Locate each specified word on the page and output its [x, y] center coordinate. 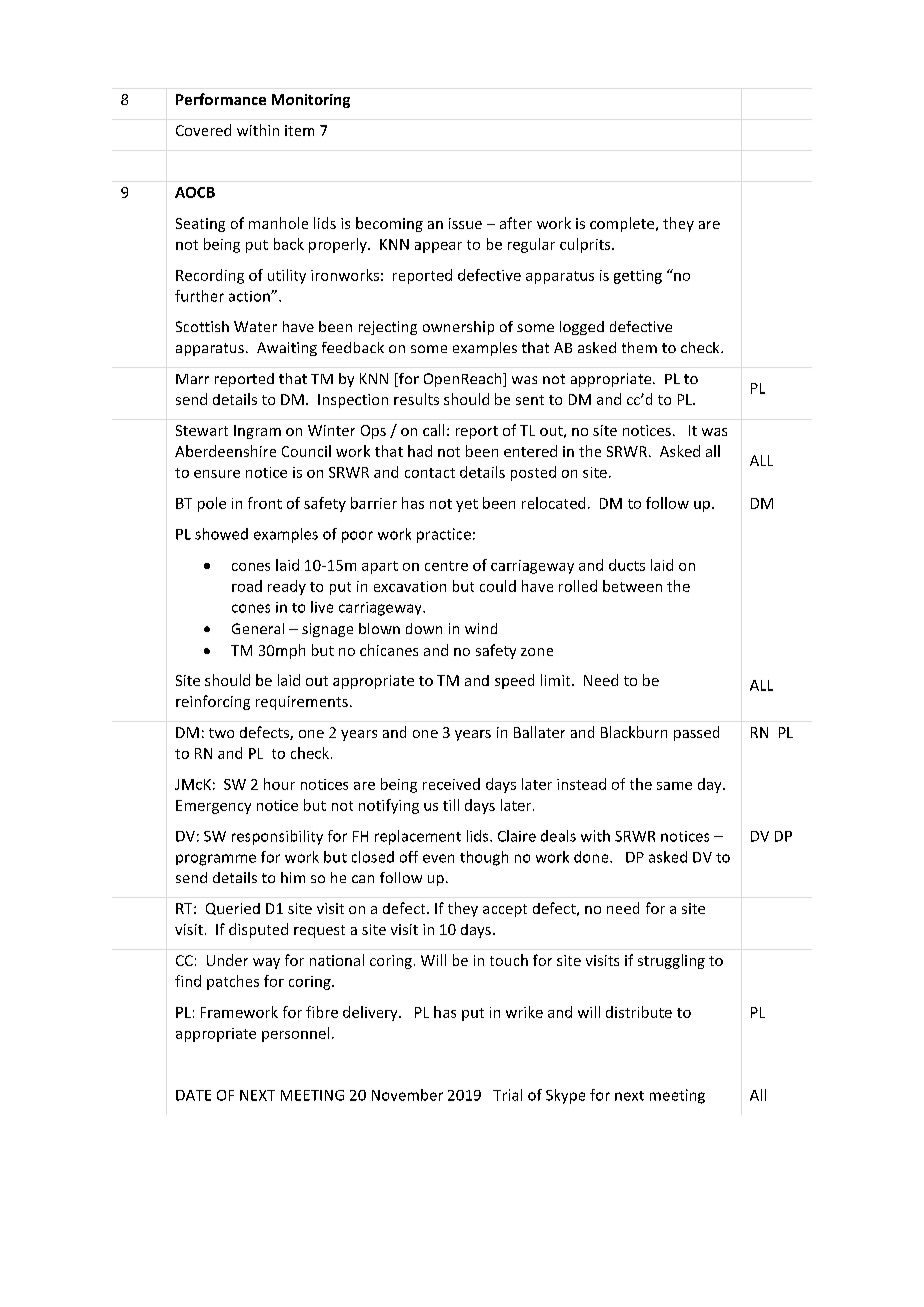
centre [446, 566]
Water [255, 326]
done [592, 857]
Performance [221, 99]
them [639, 347]
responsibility [277, 837]
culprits [586, 245]
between [632, 586]
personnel [295, 1034]
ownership [458, 328]
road [247, 586]
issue [465, 223]
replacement [418, 837]
